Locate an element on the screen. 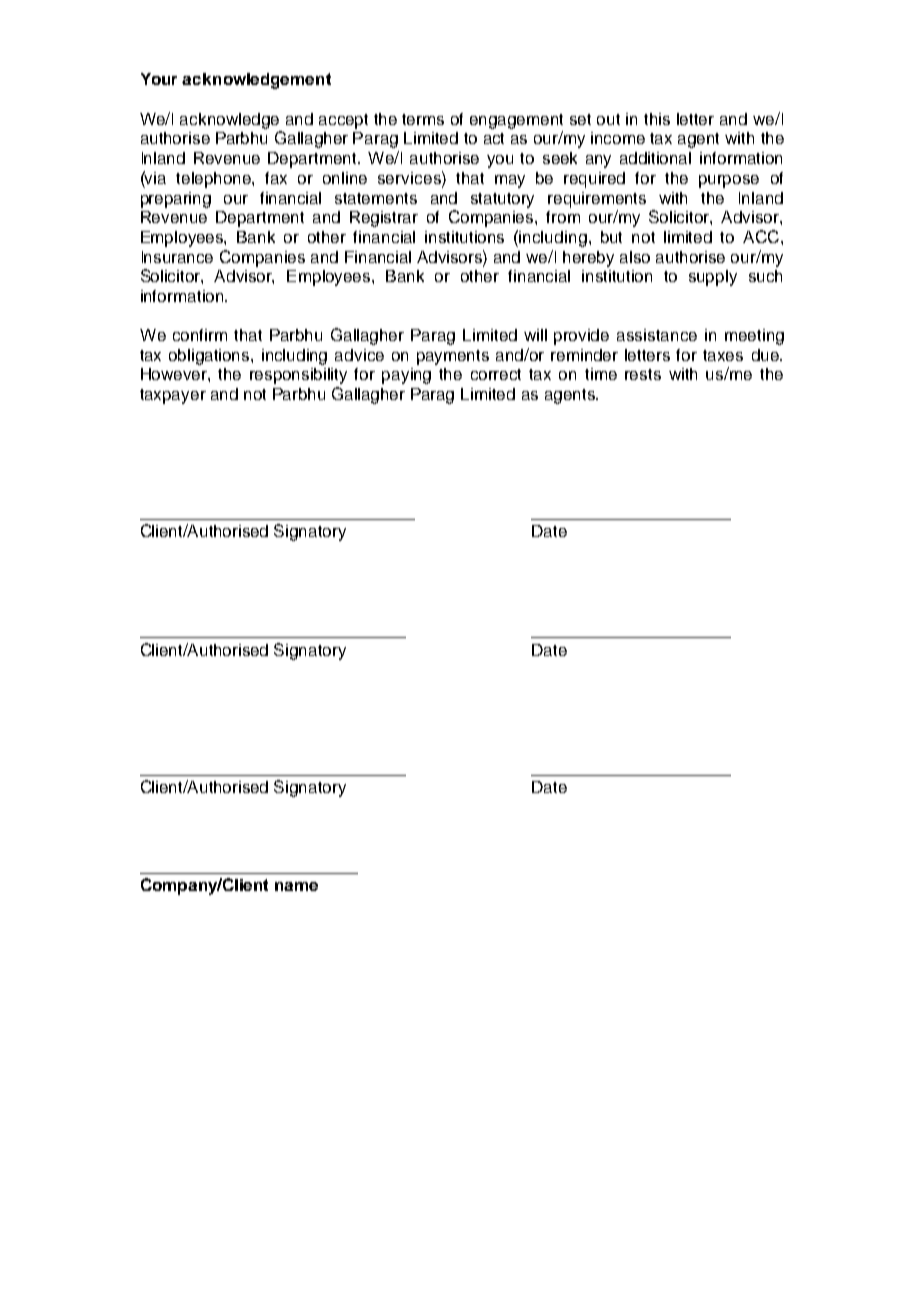 This screenshot has width=924, height=1308. Your is located at coordinates (159, 79).
